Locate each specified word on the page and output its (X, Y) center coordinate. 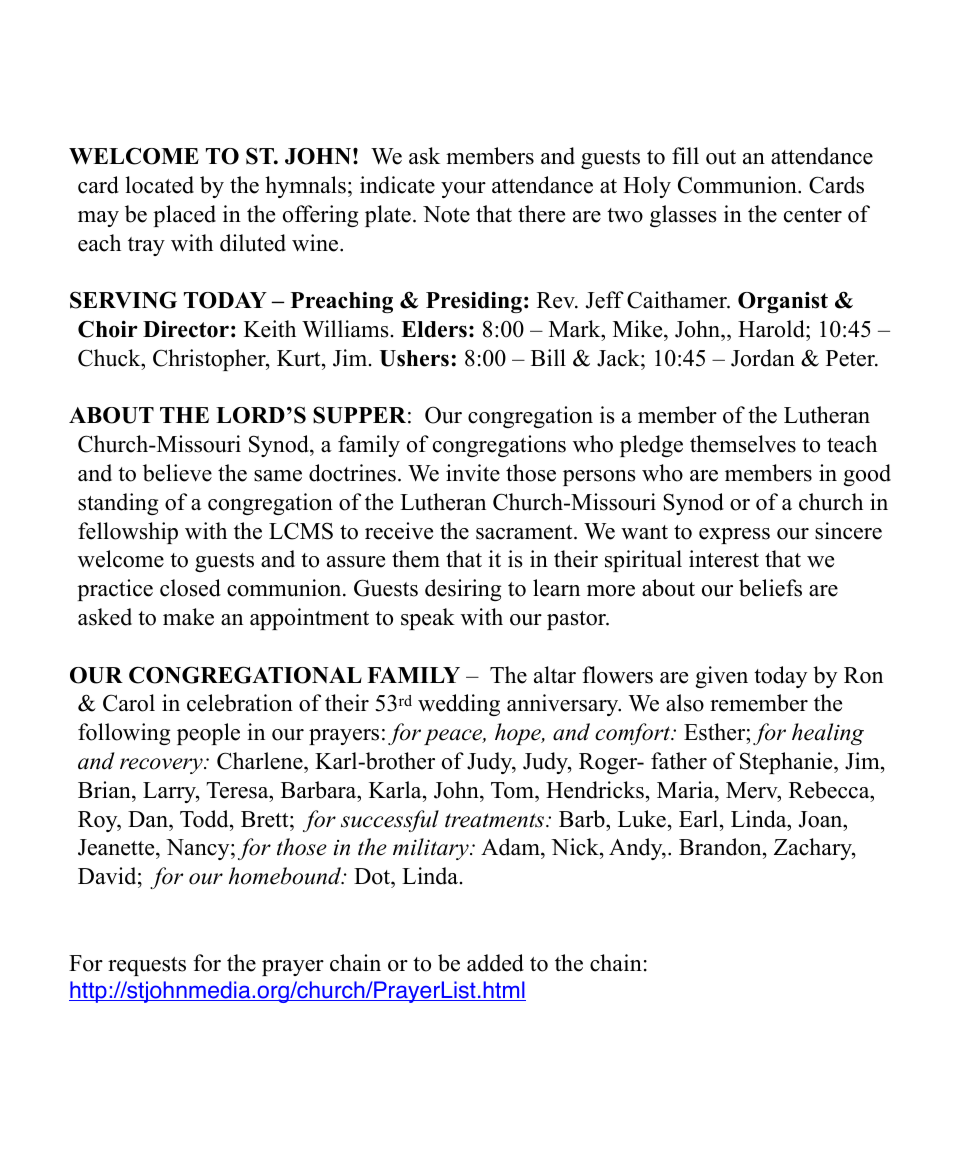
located (159, 185)
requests (147, 966)
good (867, 475)
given (722, 677)
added (495, 963)
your (463, 190)
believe (177, 473)
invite (473, 473)
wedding (459, 705)
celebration (240, 703)
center (813, 215)
